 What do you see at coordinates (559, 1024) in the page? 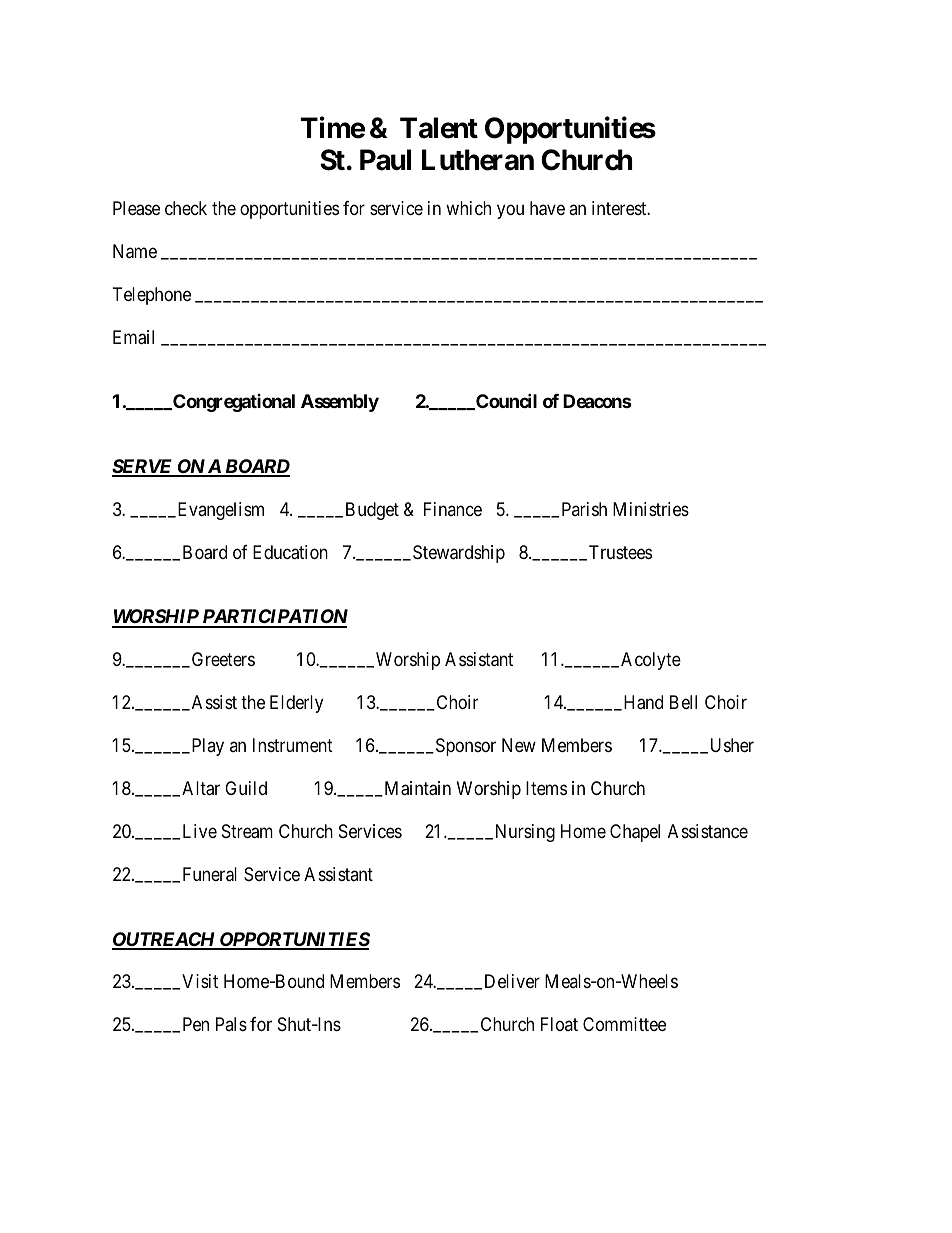
I see `Float` at bounding box center [559, 1024].
